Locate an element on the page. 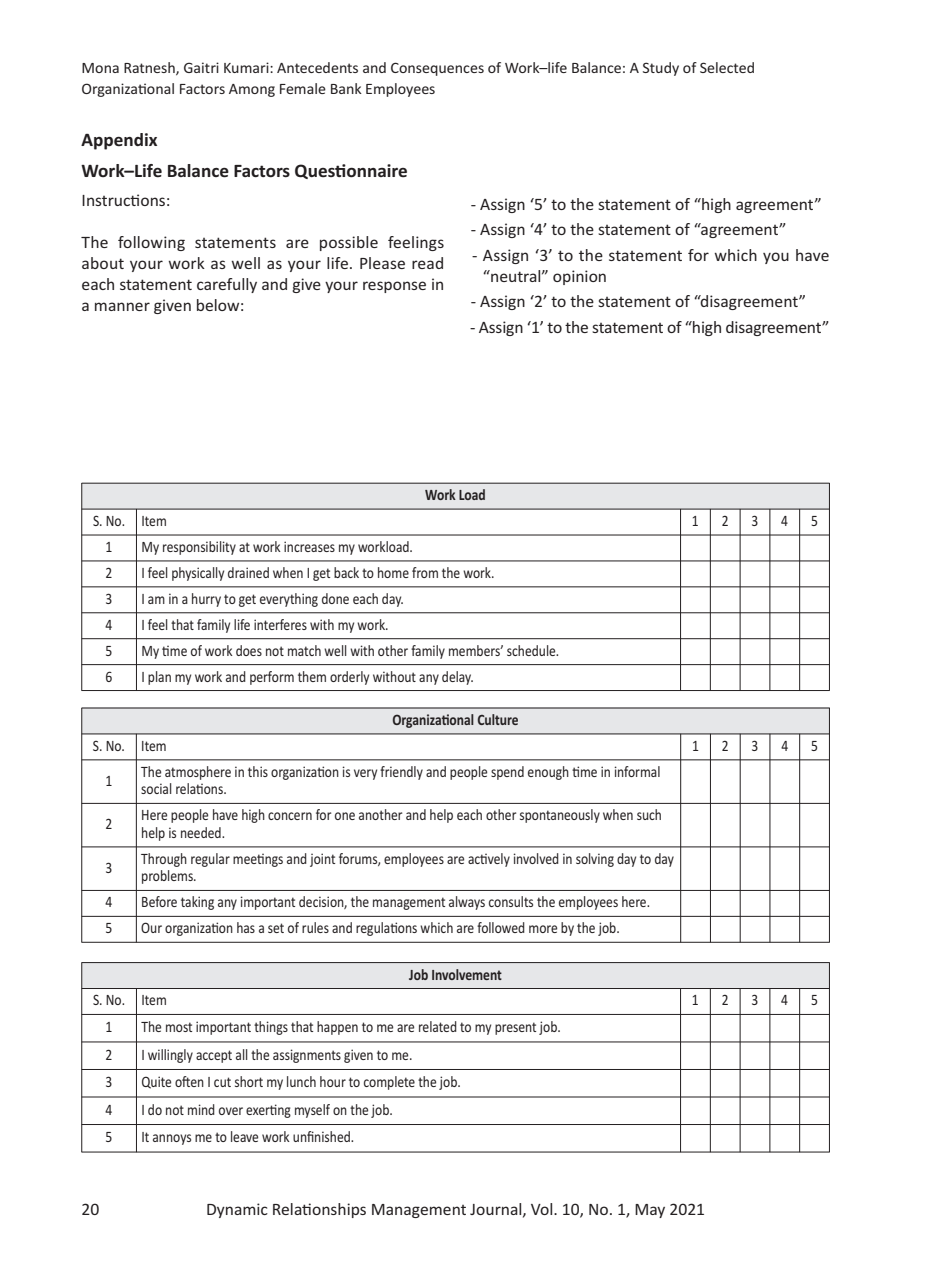  annoys is located at coordinates (172, 1139).
